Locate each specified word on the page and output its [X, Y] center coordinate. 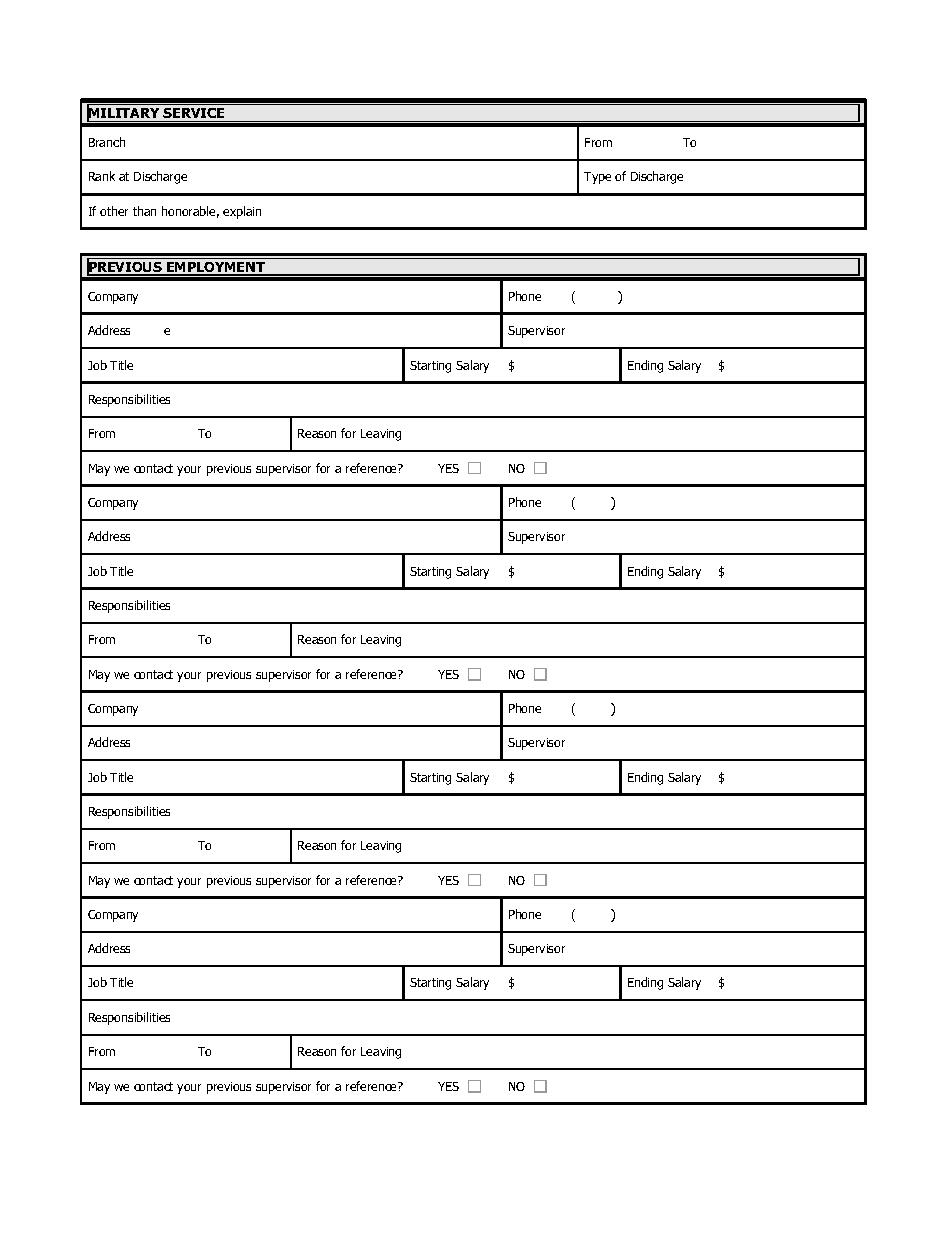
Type [597, 178]
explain [242, 212]
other [114, 211]
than [144, 211]
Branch [107, 142]
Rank [102, 176]
